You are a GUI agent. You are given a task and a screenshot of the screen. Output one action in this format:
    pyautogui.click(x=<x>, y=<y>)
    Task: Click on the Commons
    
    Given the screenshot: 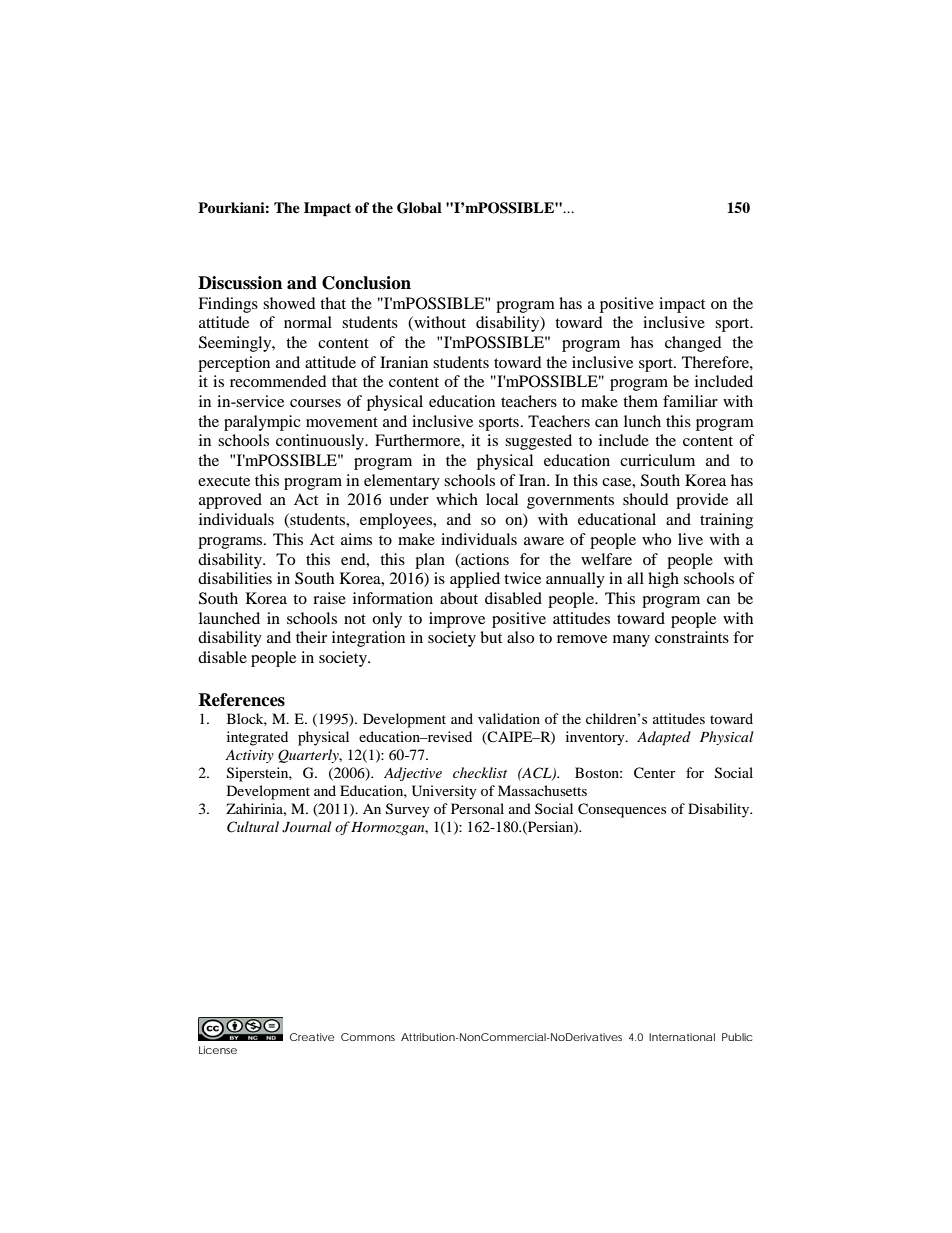 What is the action you would take?
    pyautogui.click(x=368, y=1037)
